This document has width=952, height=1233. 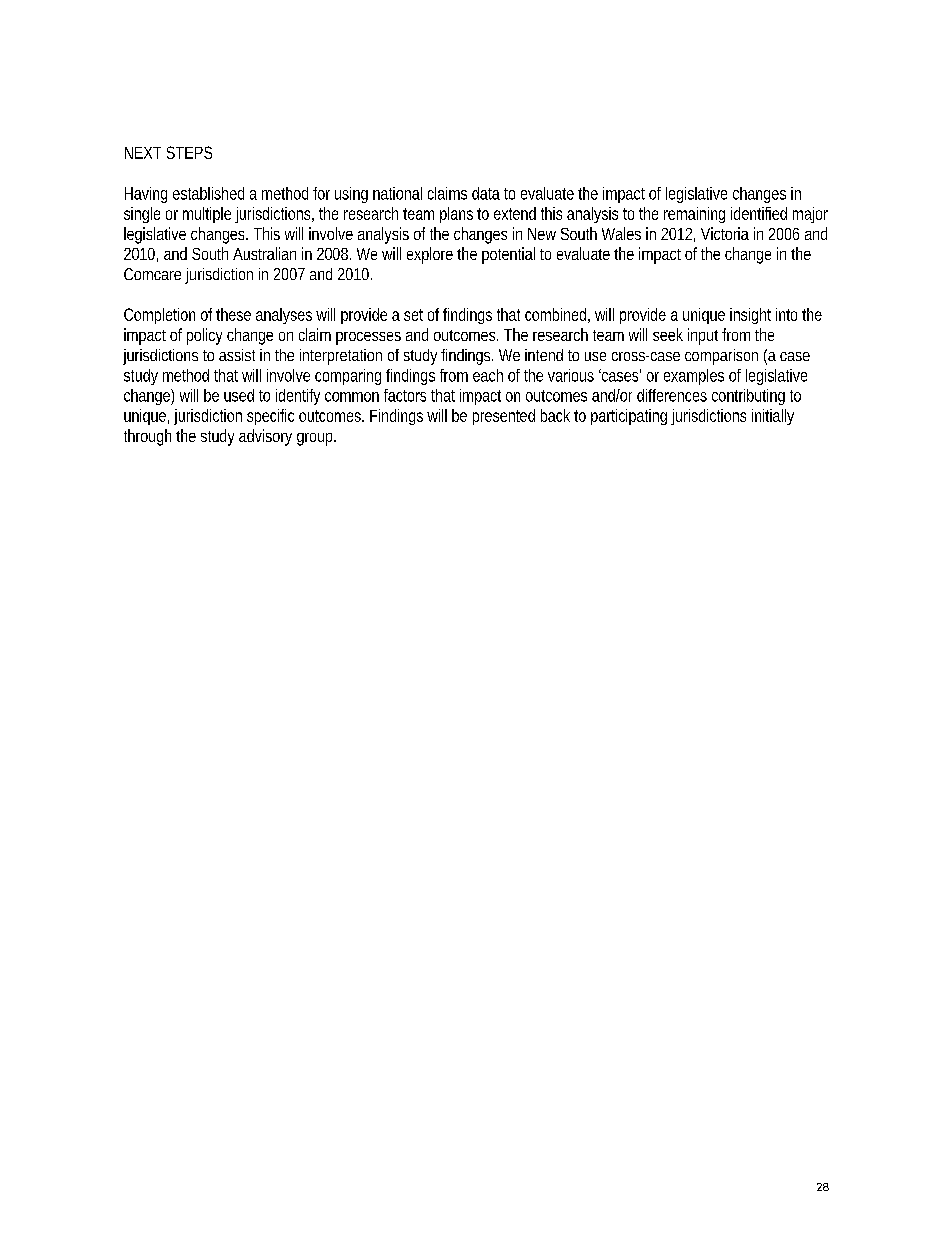 What do you see at coordinates (486, 193) in the document?
I see `data` at bounding box center [486, 193].
